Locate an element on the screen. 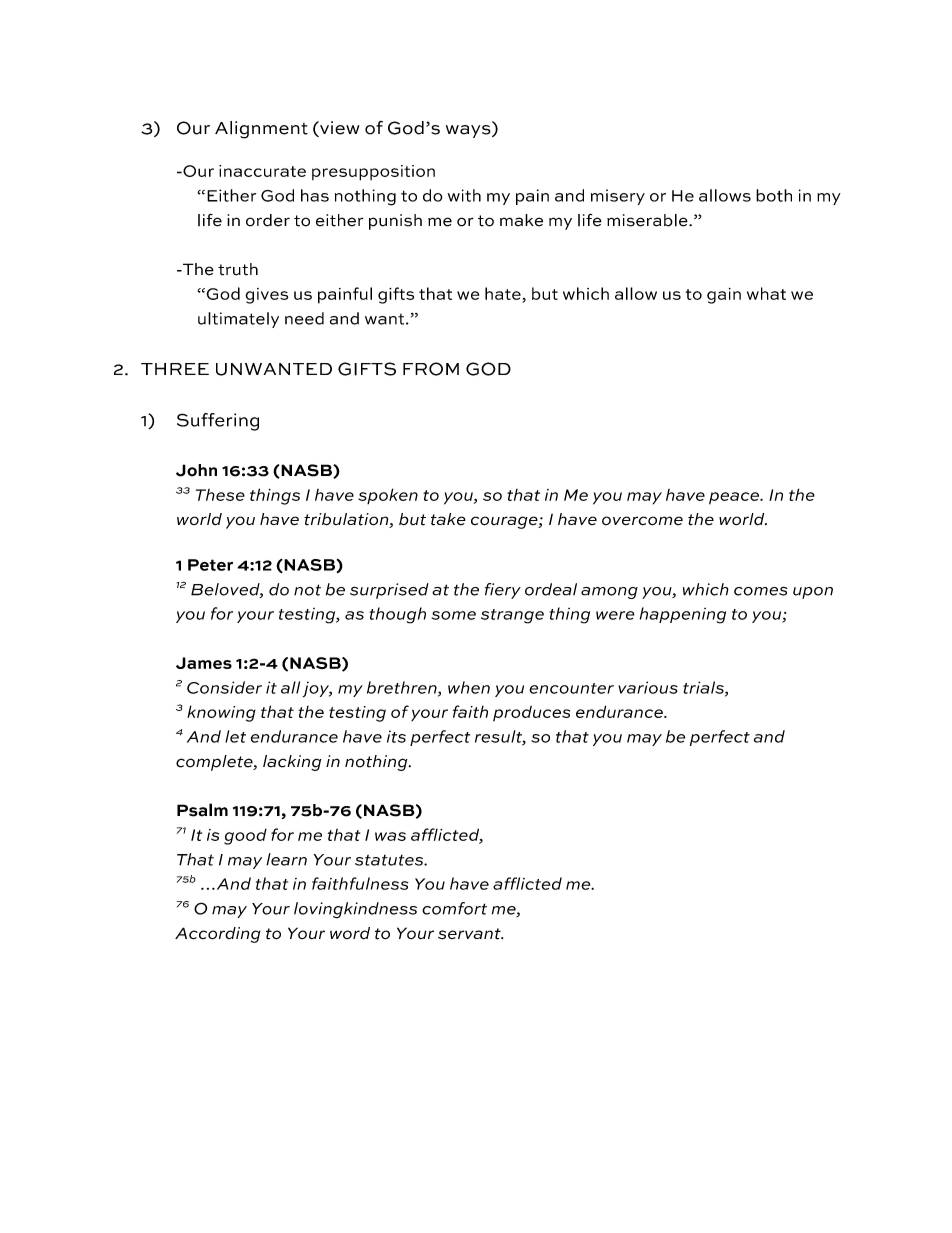 The image size is (952, 1233). inaccurate is located at coordinates (262, 171).
